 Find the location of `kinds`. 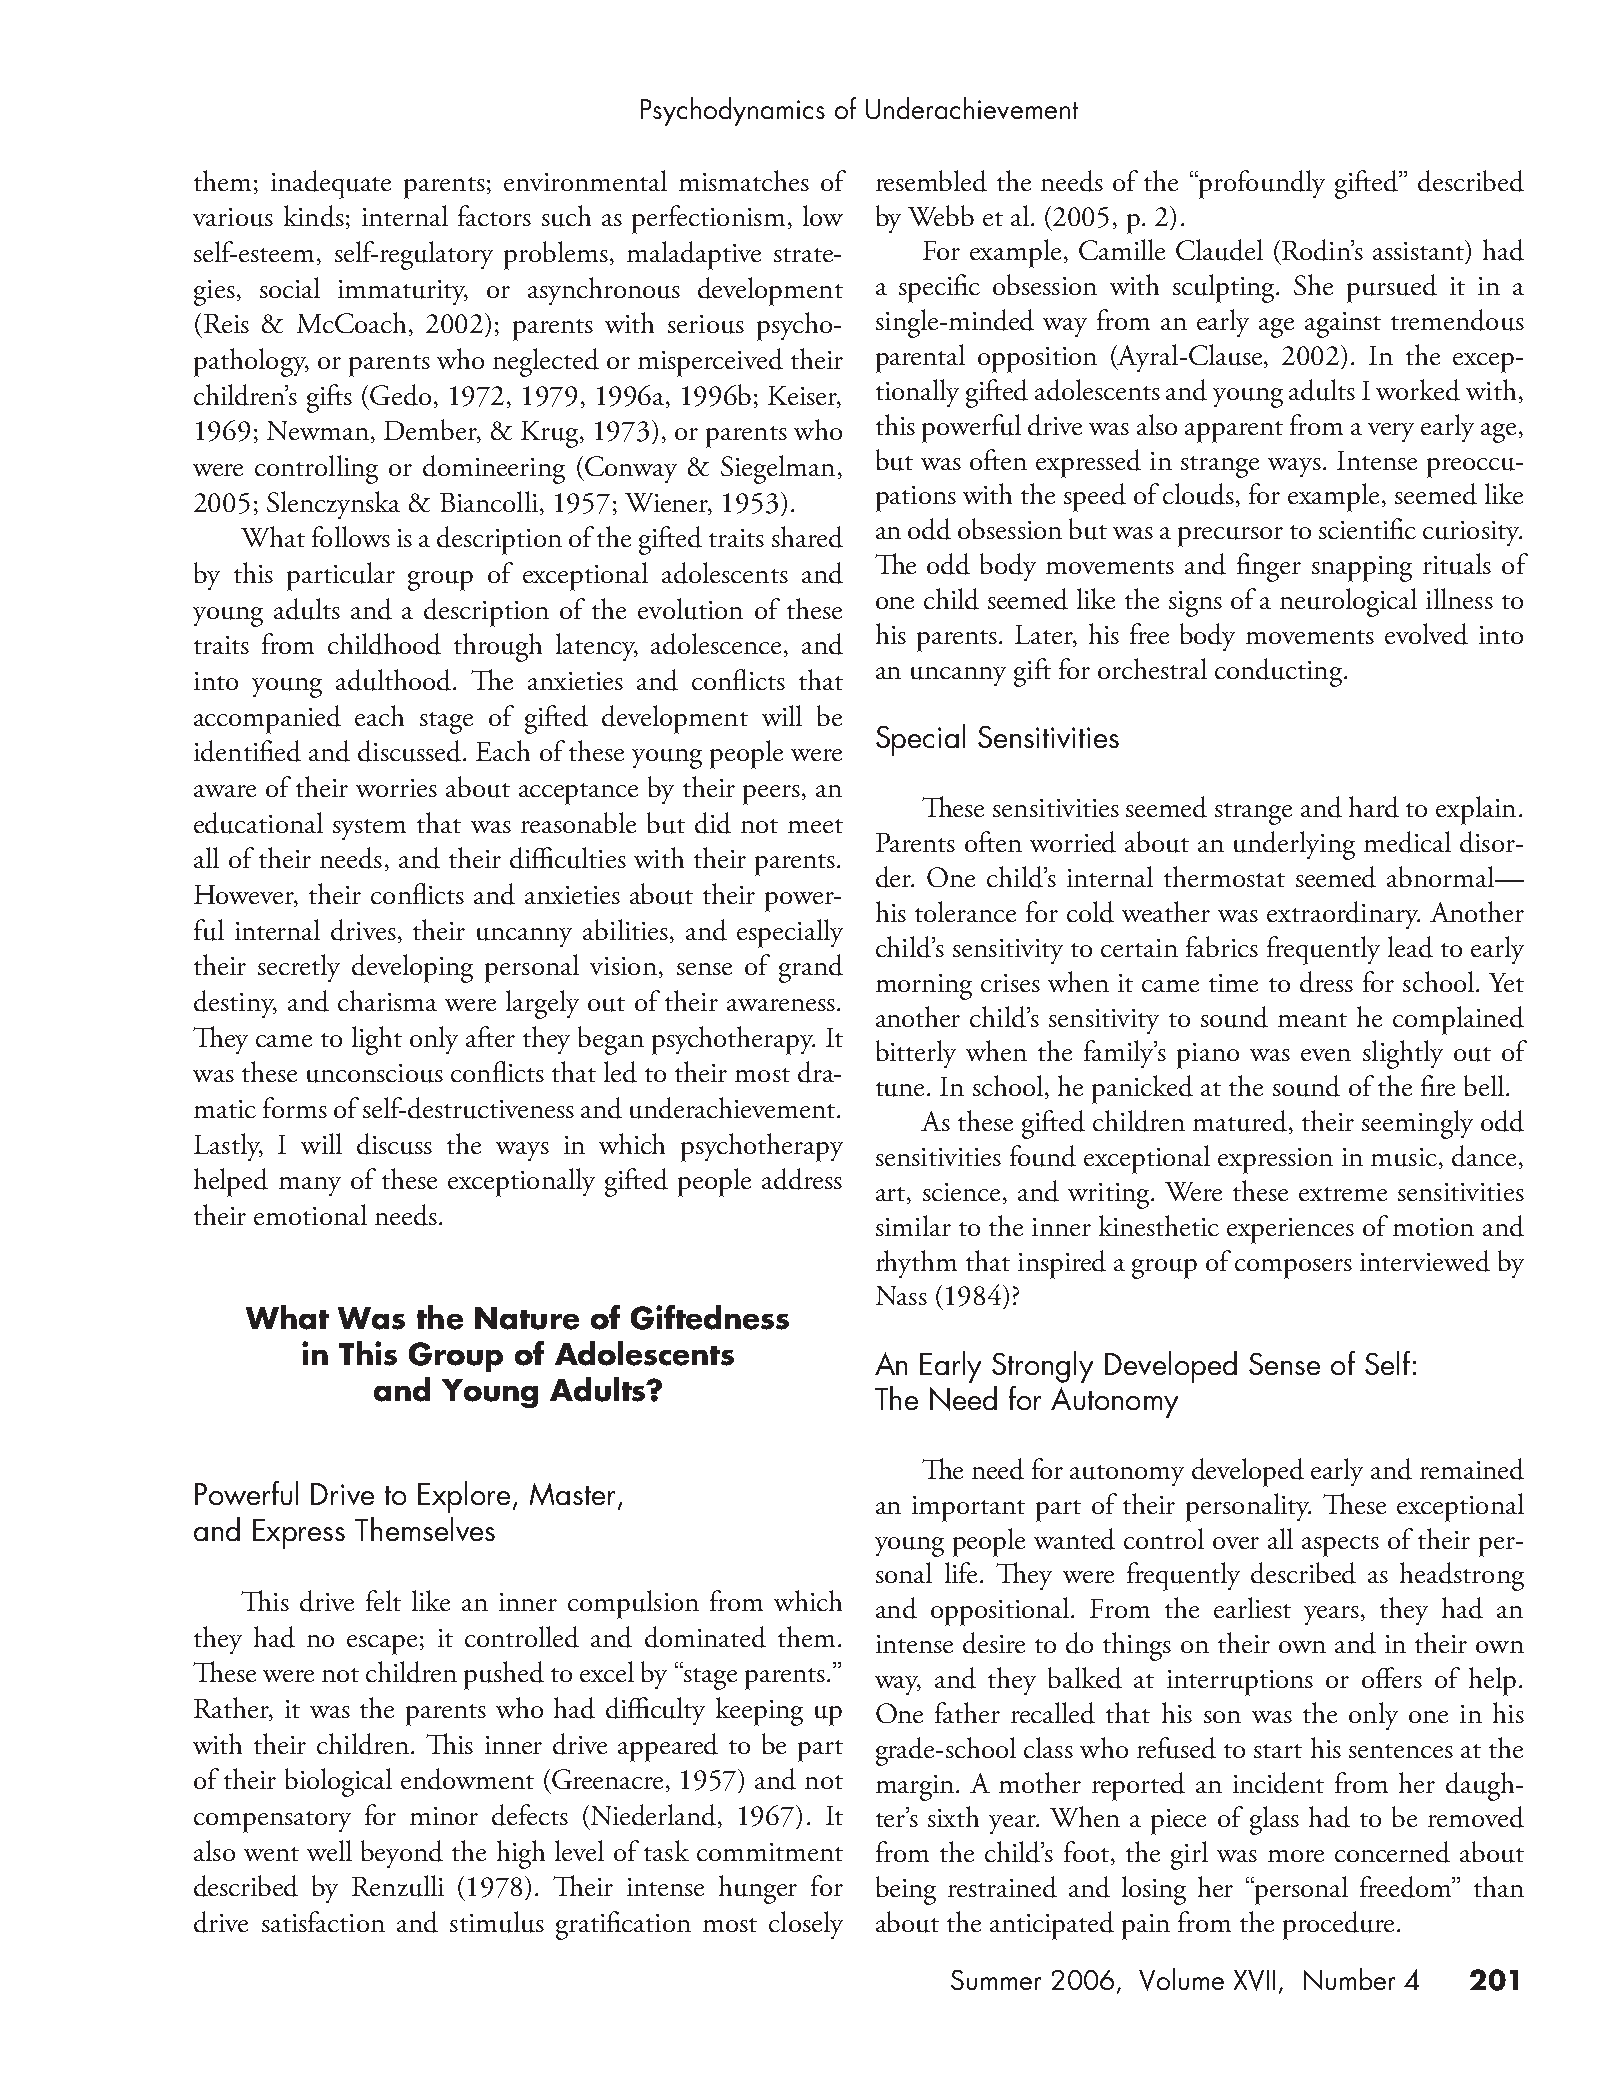

kinds is located at coordinates (314, 216).
